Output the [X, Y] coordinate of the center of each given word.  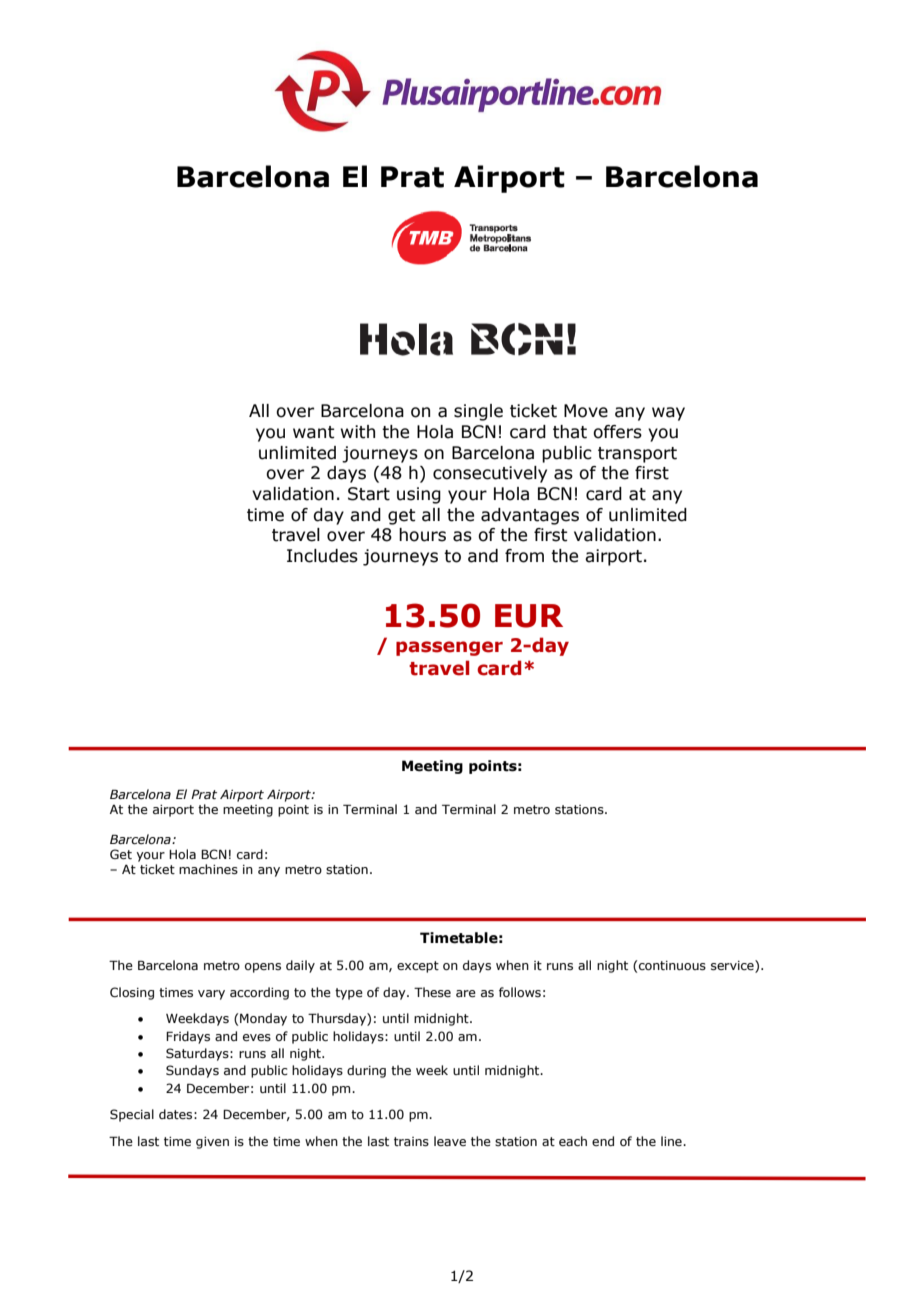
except [418, 967]
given [212, 1143]
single [478, 412]
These [432, 992]
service [733, 966]
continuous [672, 965]
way [668, 414]
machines [208, 869]
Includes [322, 556]
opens [263, 968]
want [314, 432]
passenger [449, 648]
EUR [529, 616]
